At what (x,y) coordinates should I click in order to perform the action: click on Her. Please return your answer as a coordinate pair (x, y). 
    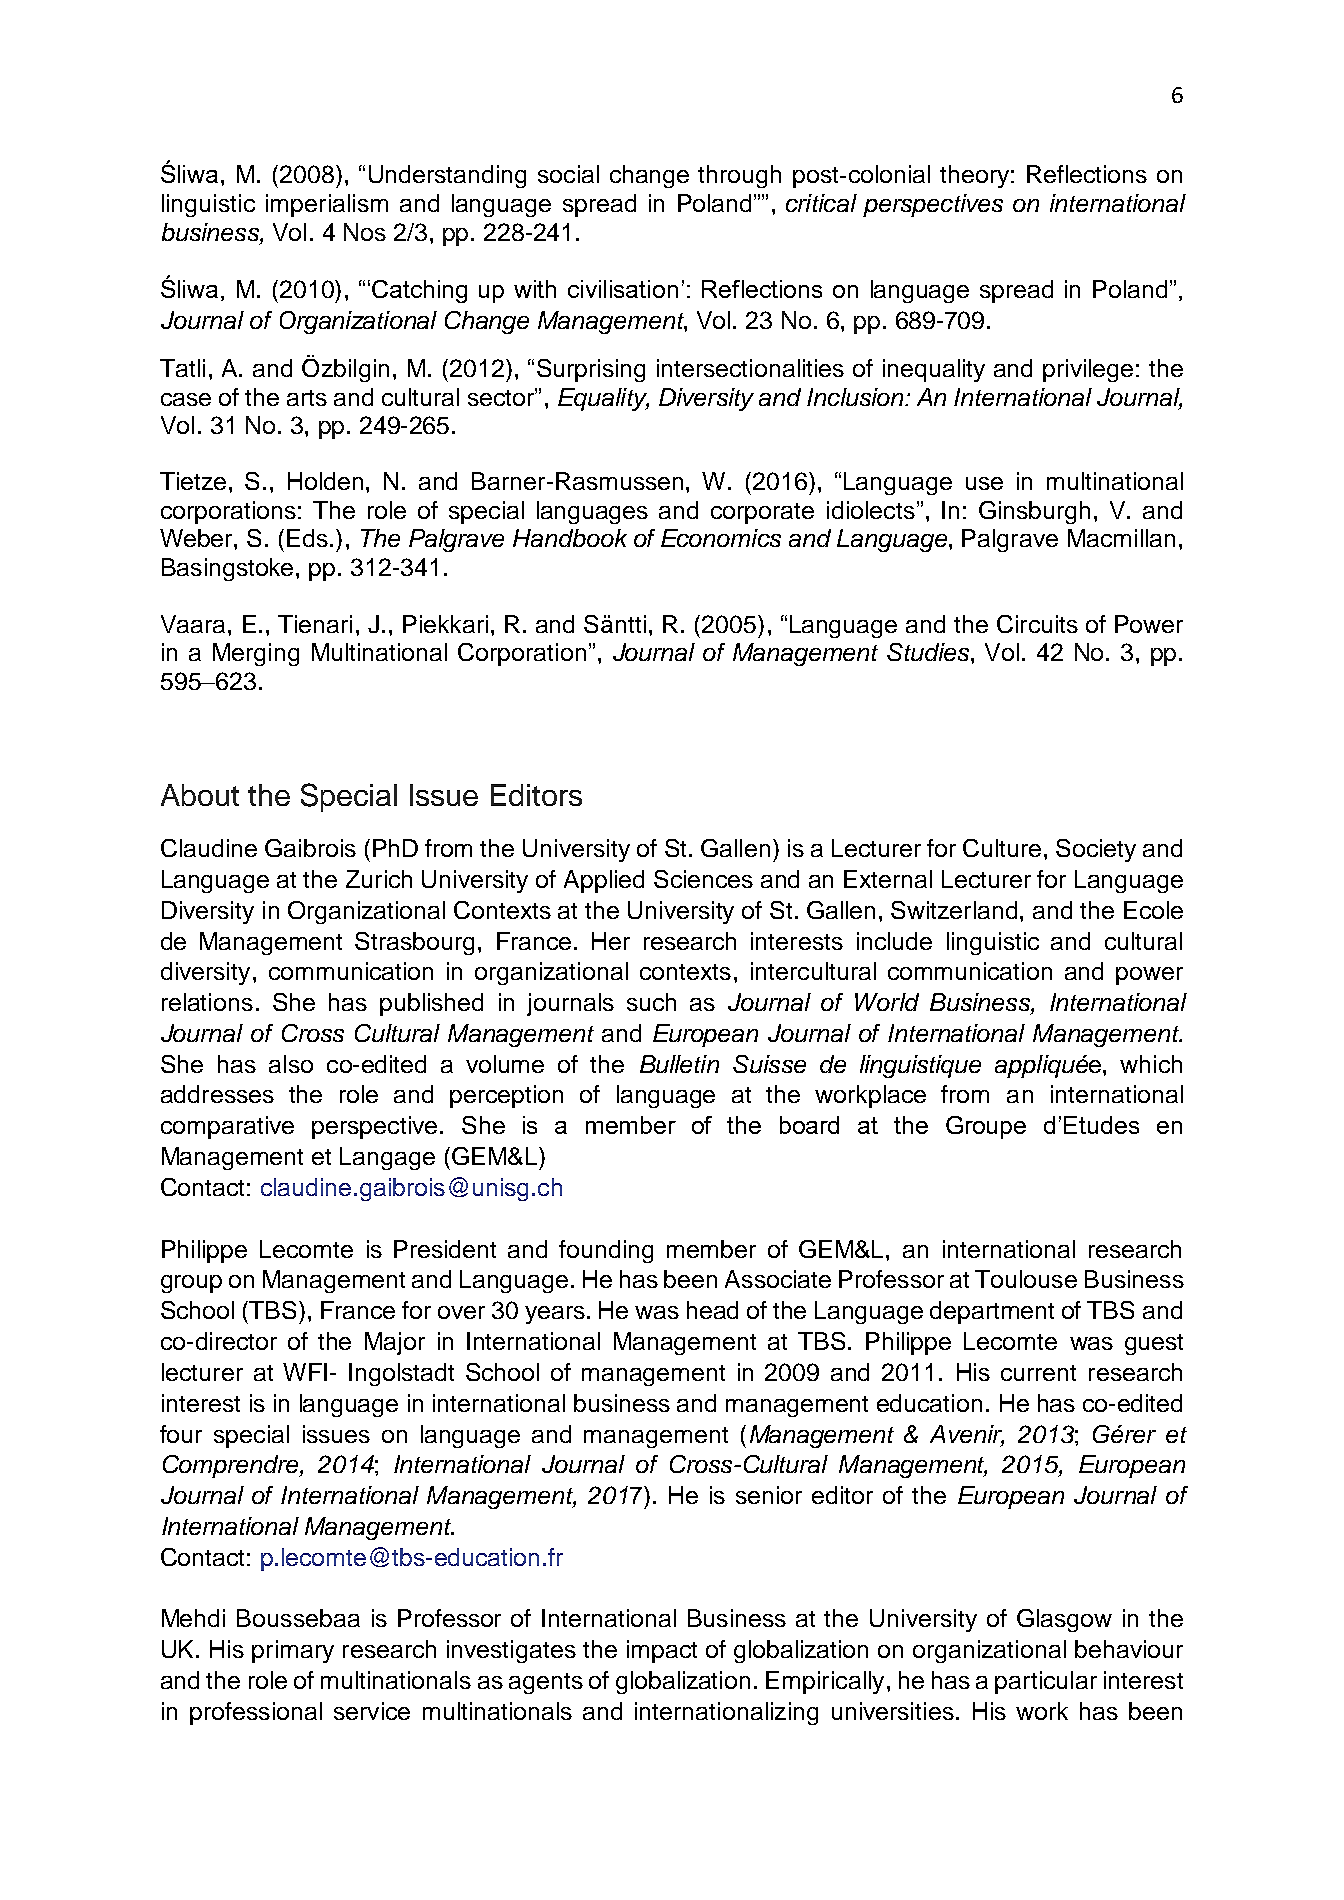
    Looking at the image, I should click on (611, 941).
